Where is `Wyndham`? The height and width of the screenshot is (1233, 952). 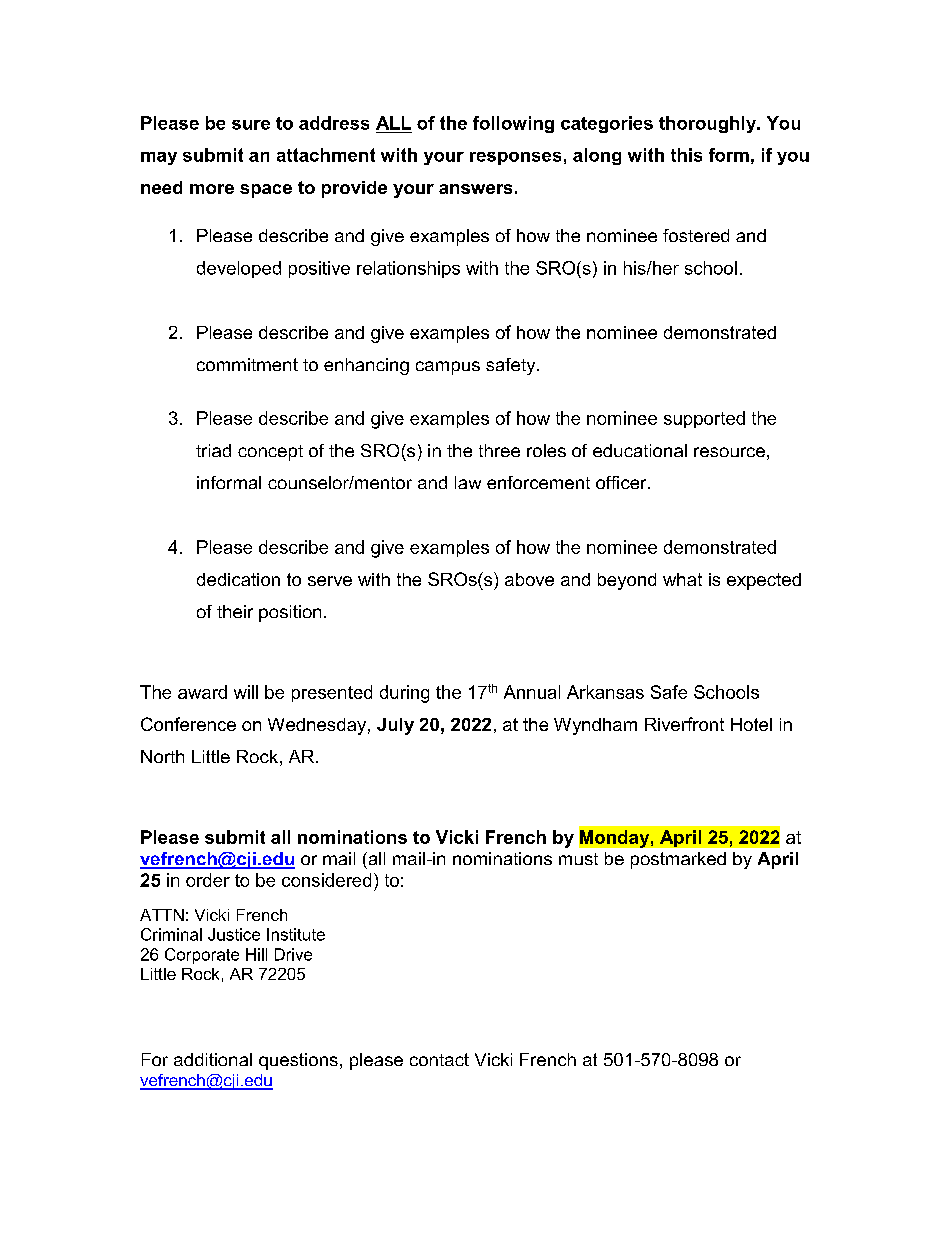
Wyndham is located at coordinates (595, 726).
